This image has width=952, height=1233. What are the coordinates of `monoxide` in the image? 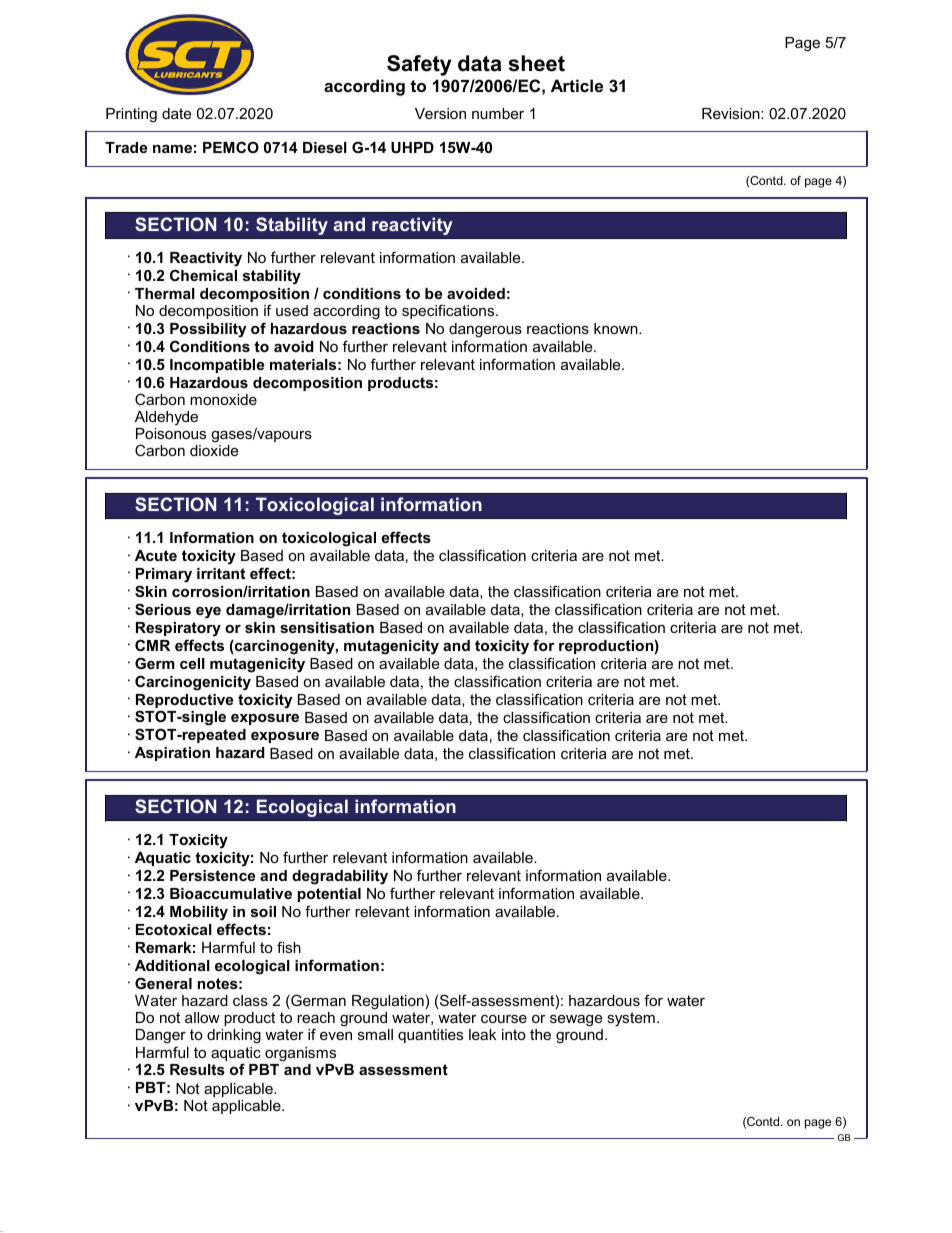 It's located at (223, 399).
